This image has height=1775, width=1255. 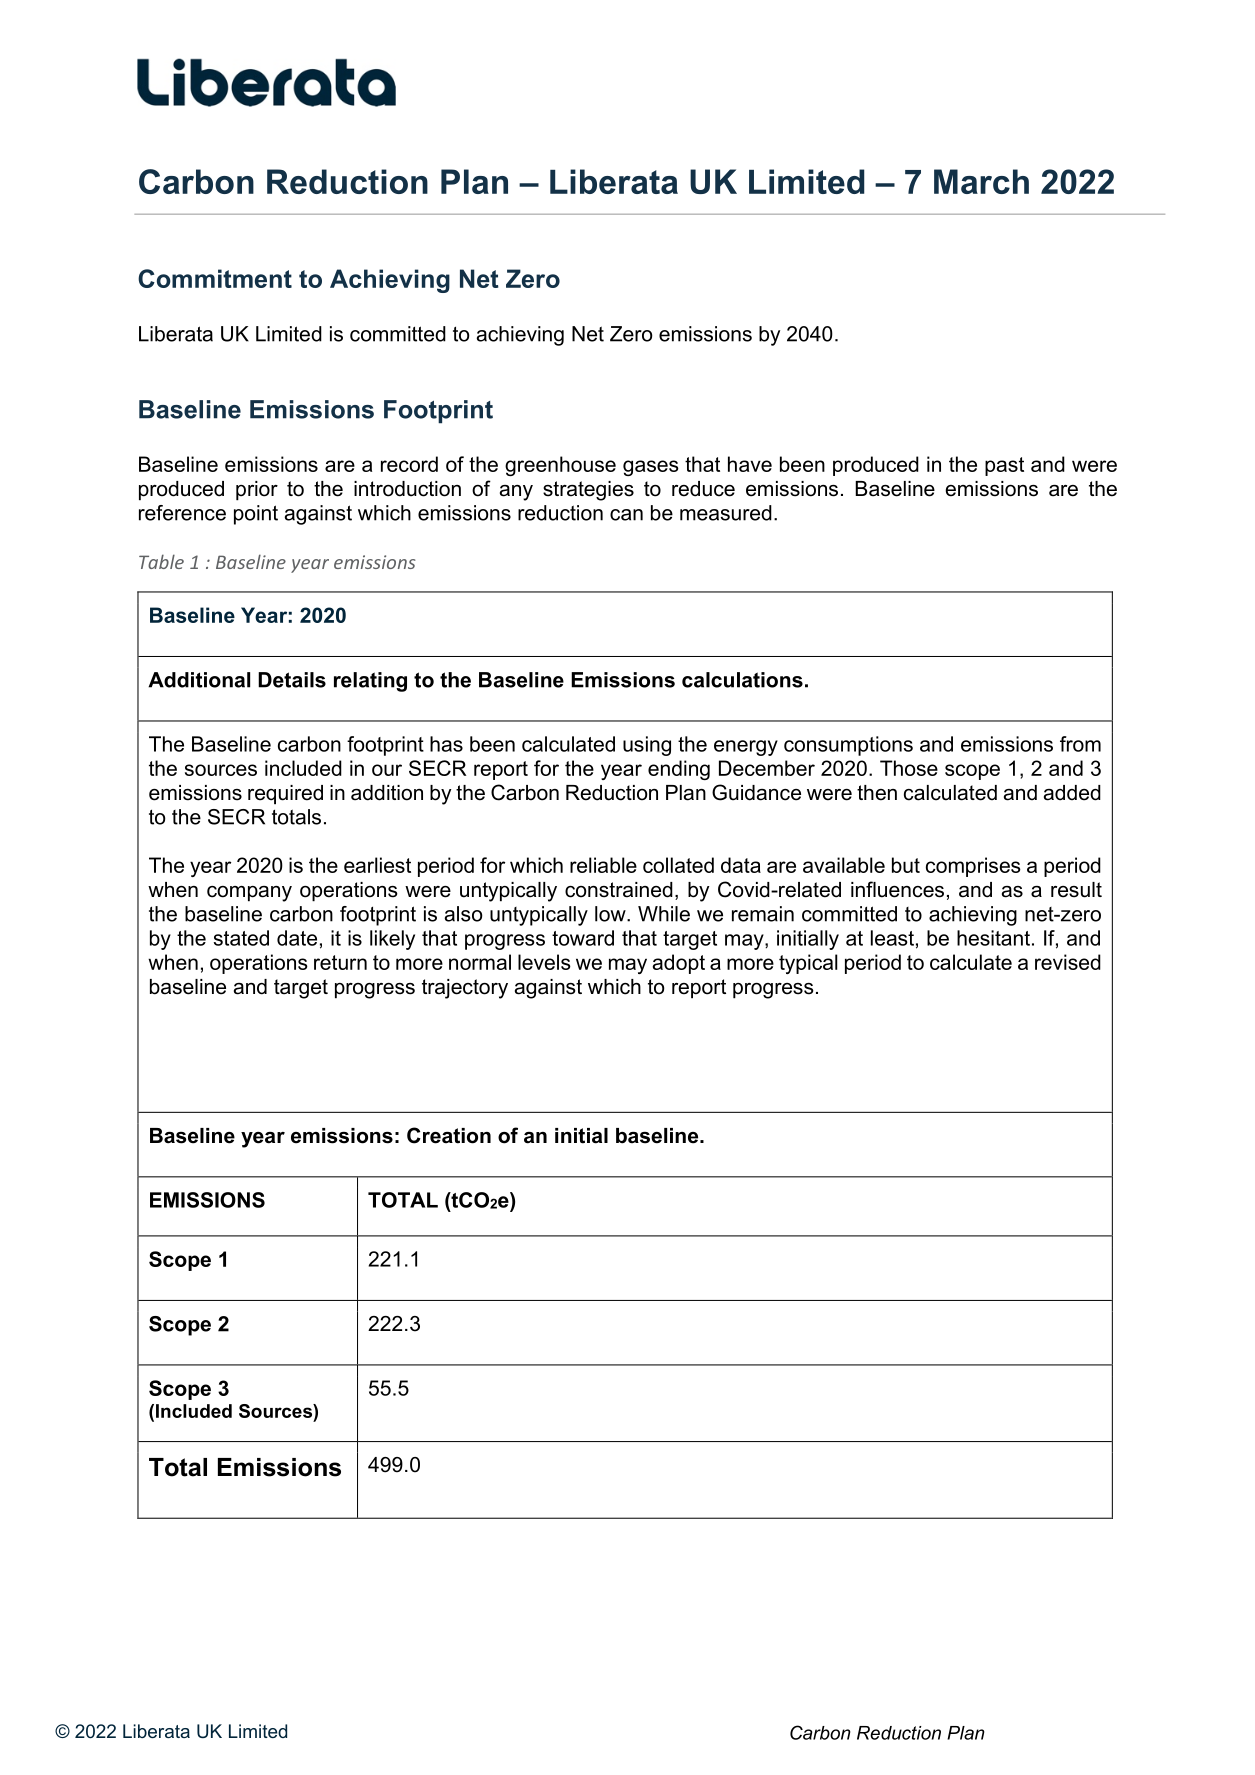 I want to click on gases, so click(x=651, y=468).
